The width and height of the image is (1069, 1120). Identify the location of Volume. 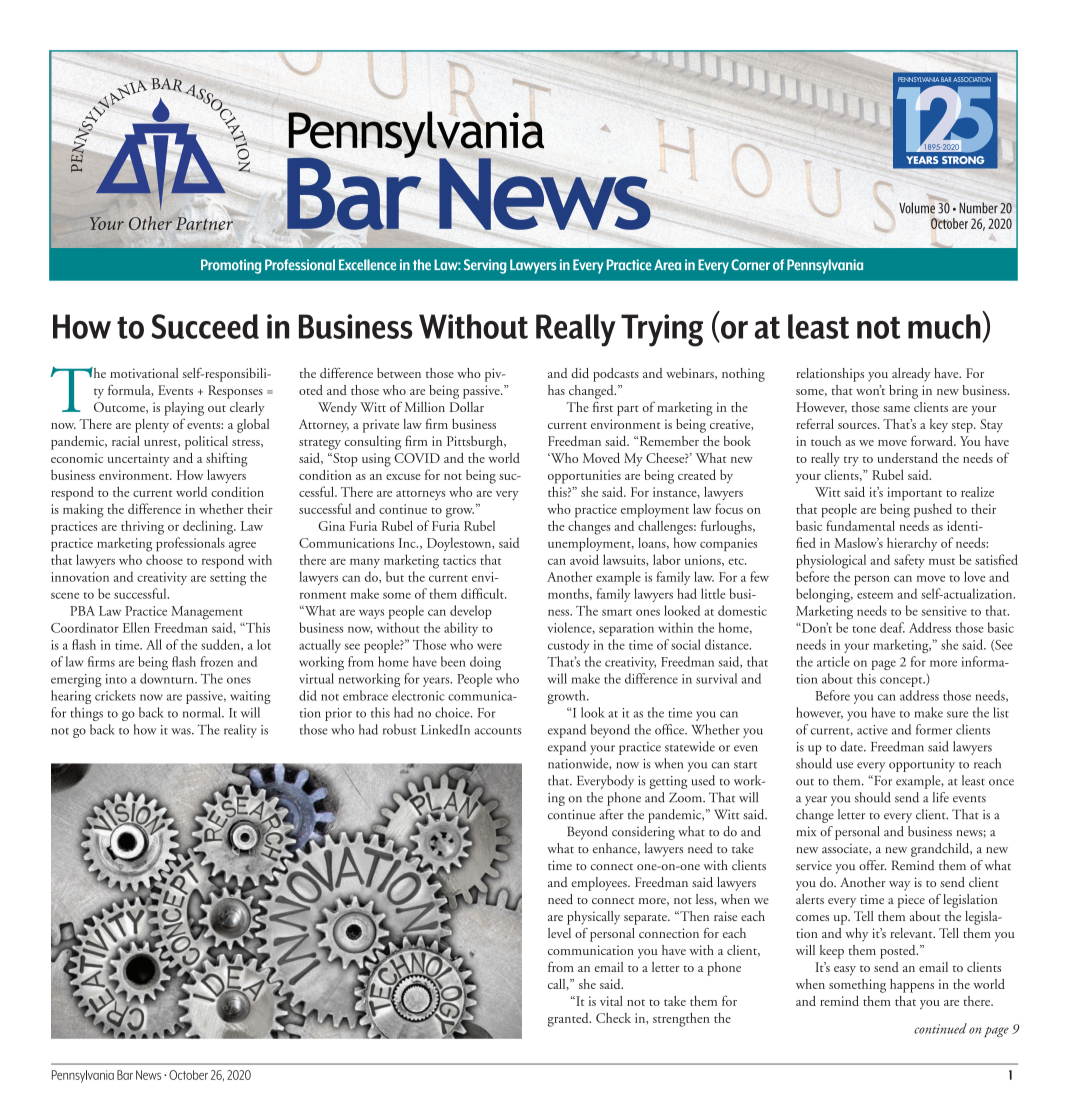
(917, 208).
